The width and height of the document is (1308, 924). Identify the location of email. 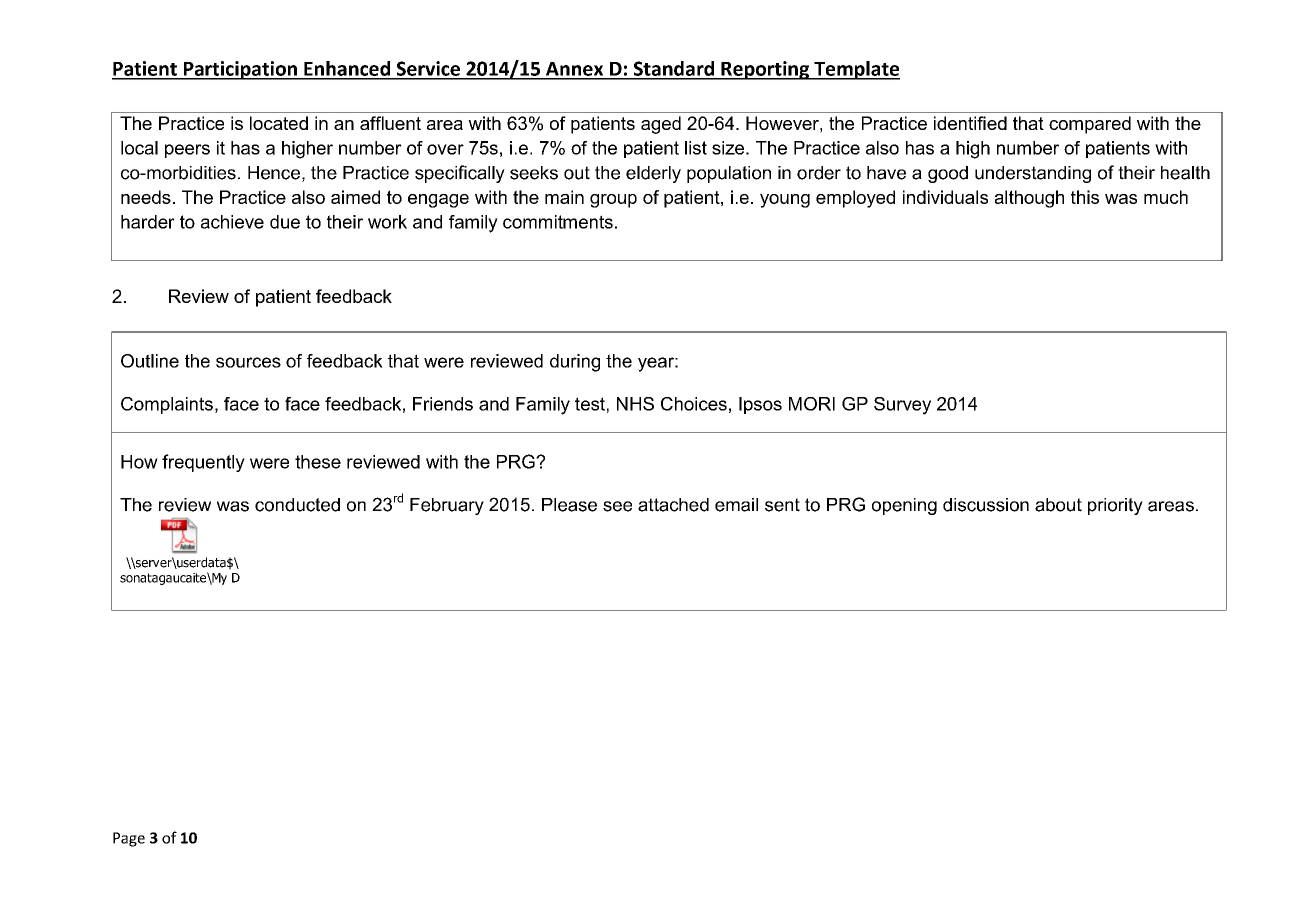
(736, 505).
